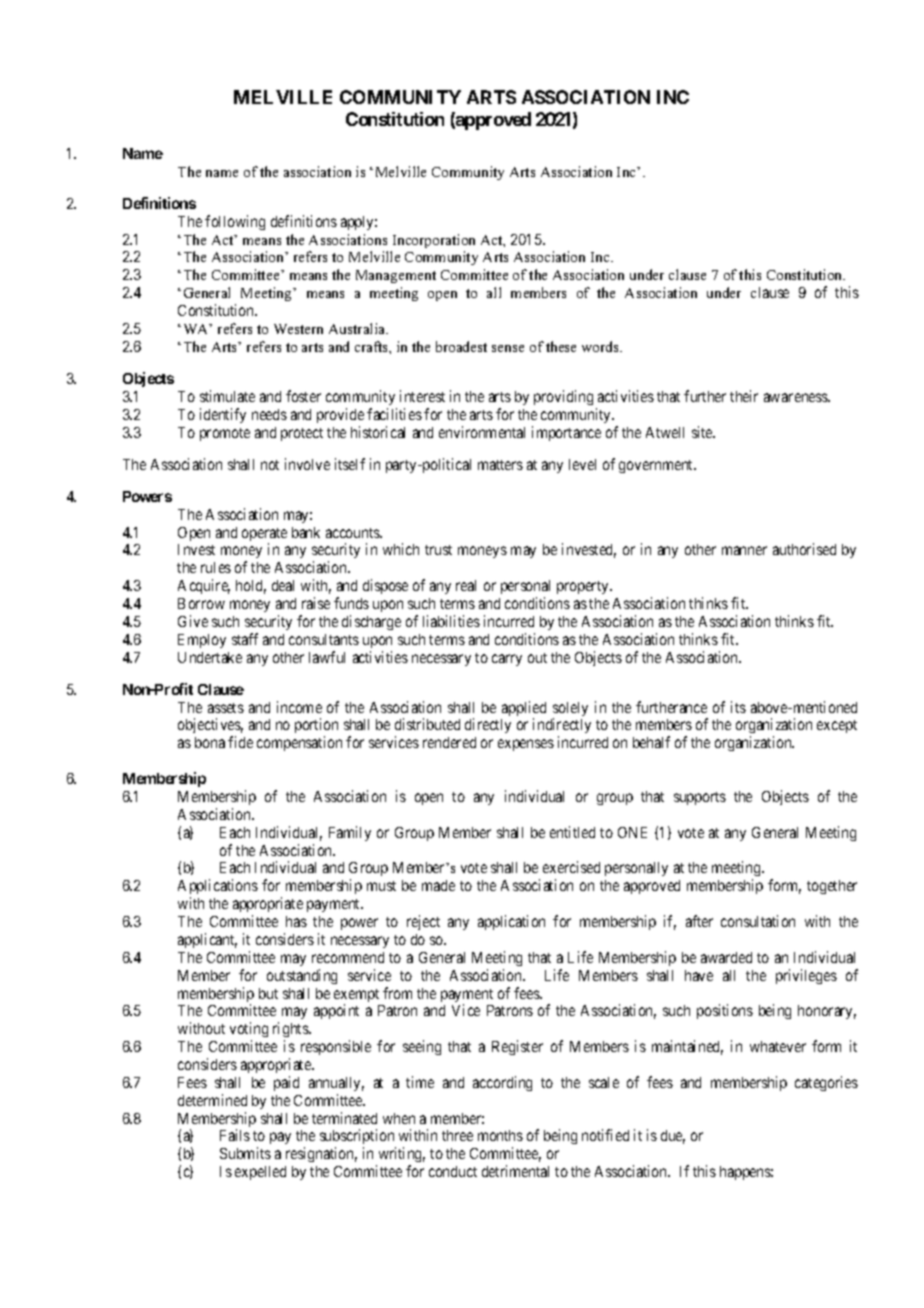 The image size is (924, 1308). I want to click on months, so click(500, 1135).
